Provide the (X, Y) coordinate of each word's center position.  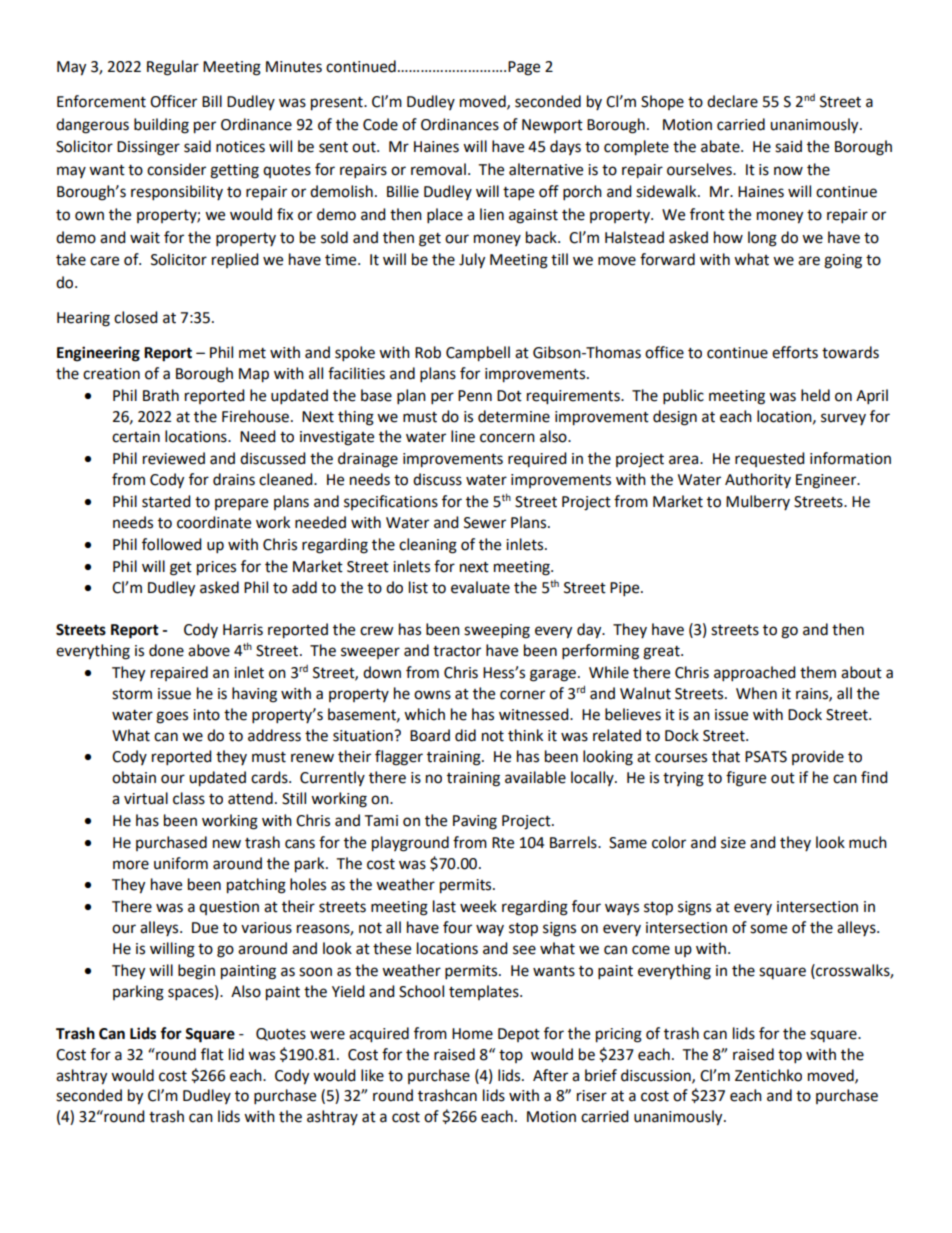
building (161, 126)
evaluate (480, 587)
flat (212, 1054)
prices (216, 568)
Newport (552, 126)
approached (755, 674)
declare (732, 101)
